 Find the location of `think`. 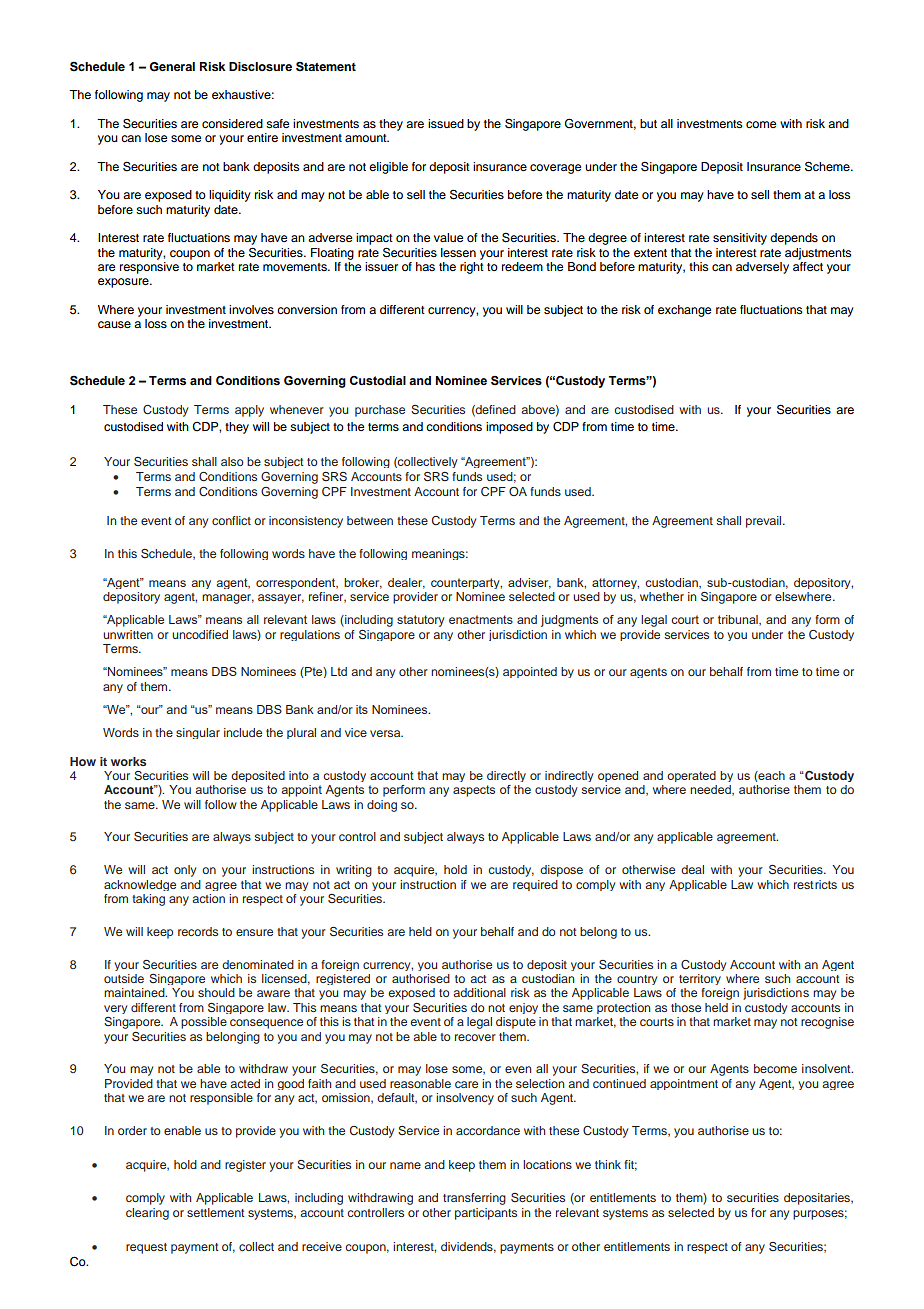

think is located at coordinates (608, 1164).
